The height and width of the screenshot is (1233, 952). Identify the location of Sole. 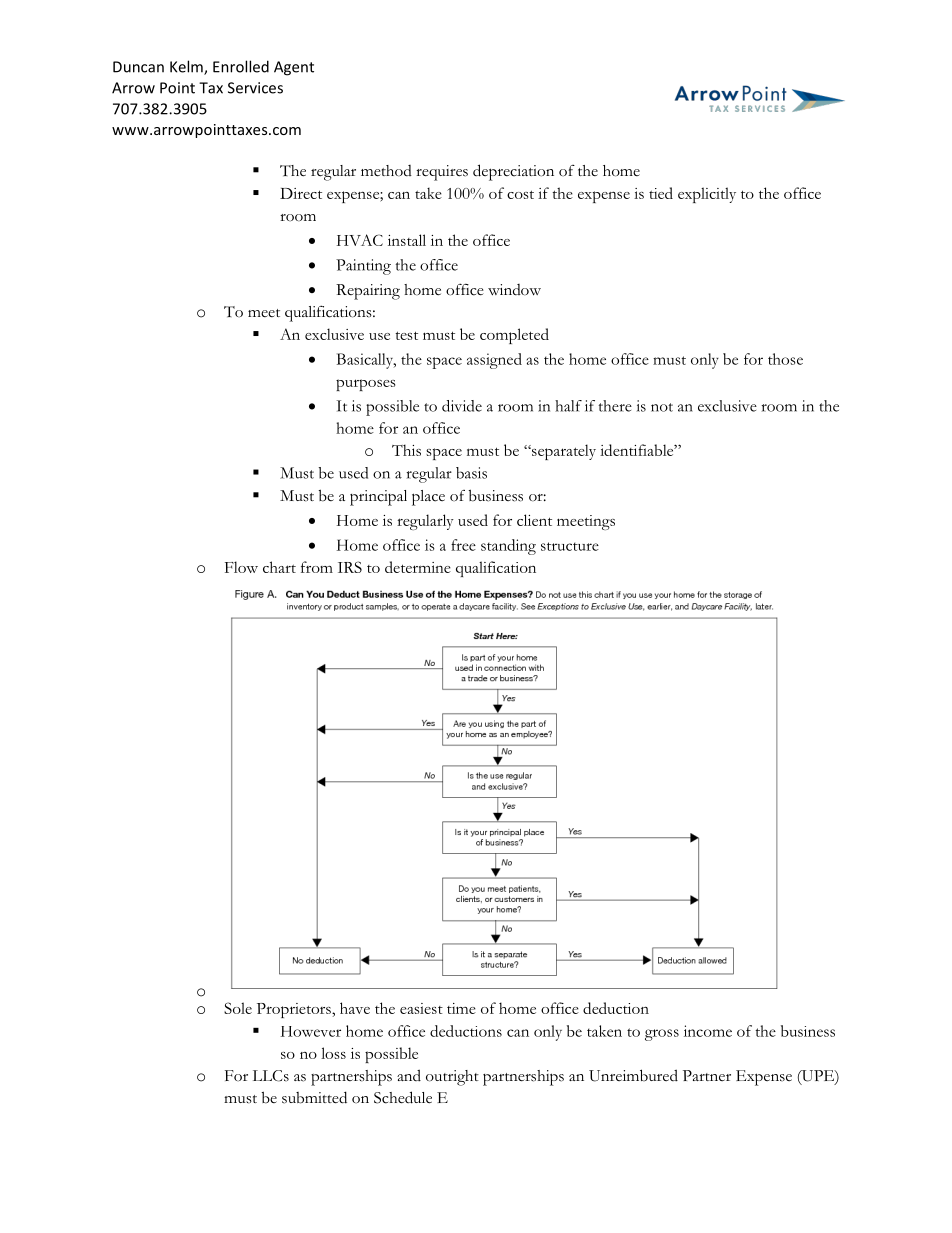
(238, 1008).
